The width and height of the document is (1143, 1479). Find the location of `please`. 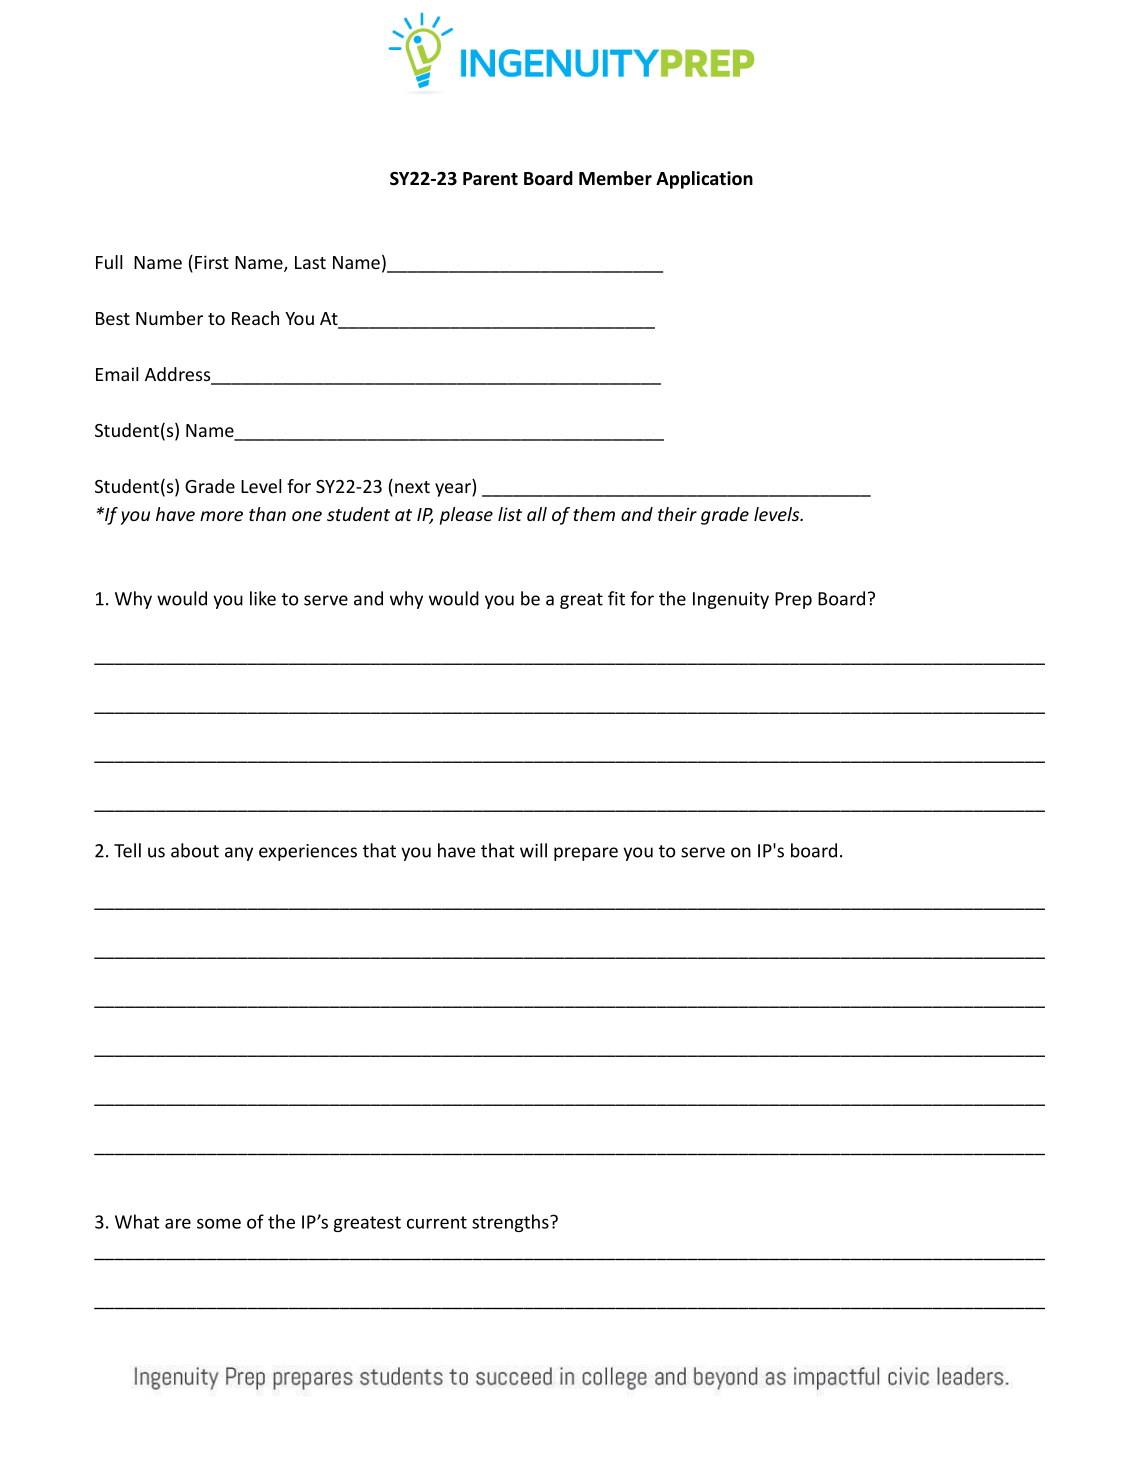

please is located at coordinates (466, 516).
